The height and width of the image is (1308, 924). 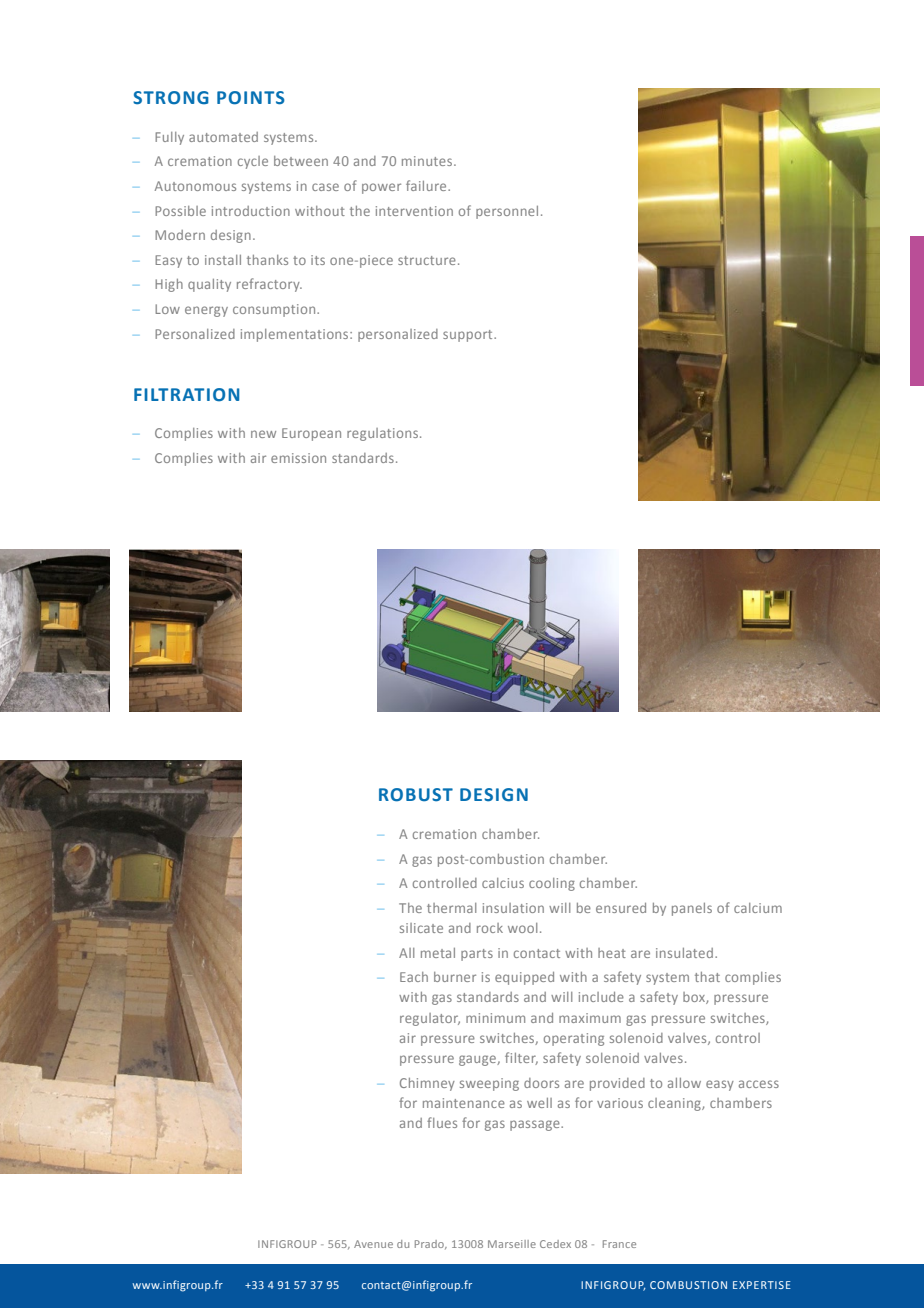 What do you see at coordinates (512, 1244) in the image?
I see `Marseille` at bounding box center [512, 1244].
